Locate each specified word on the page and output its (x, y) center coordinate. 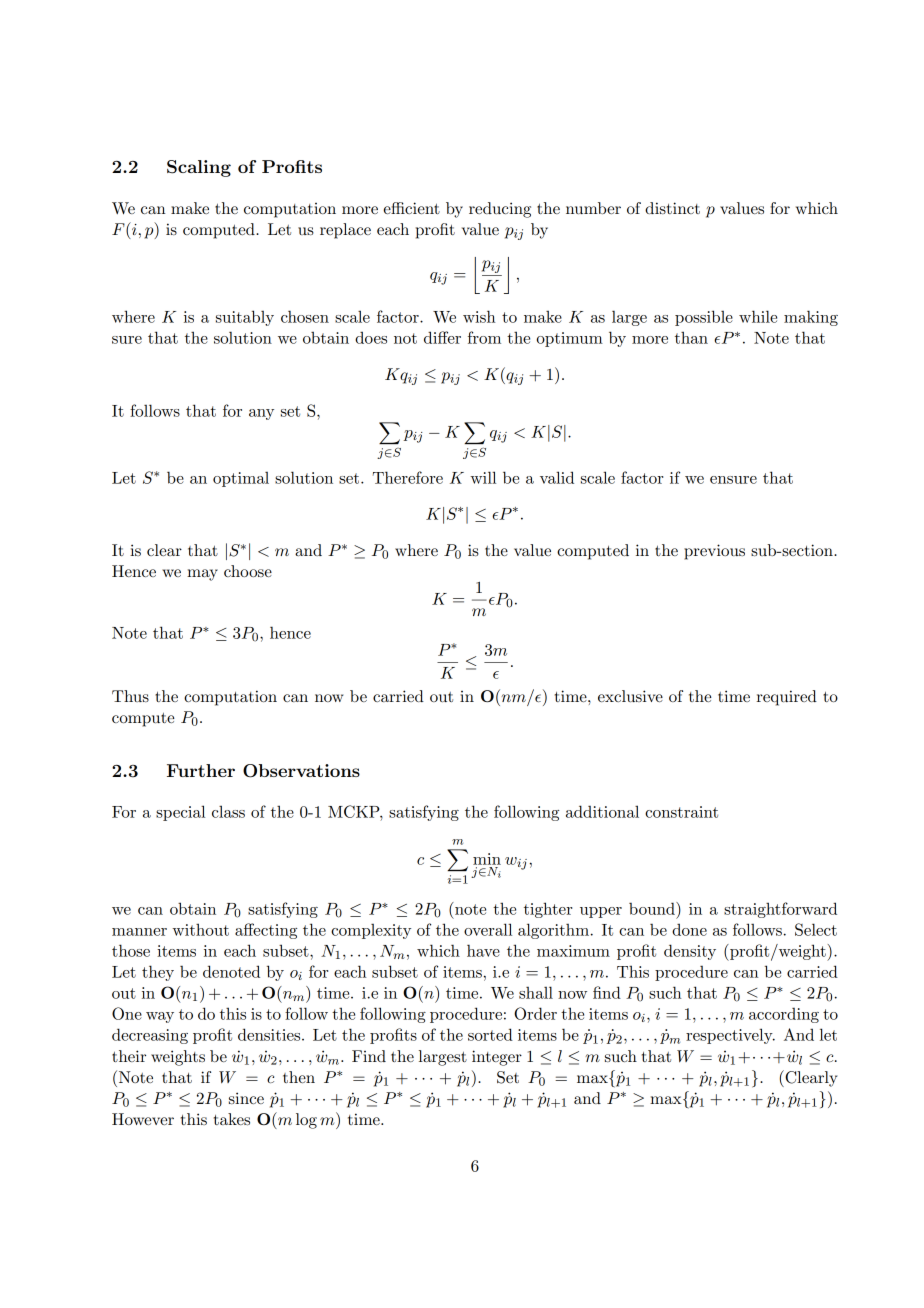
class (228, 811)
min (487, 859)
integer (497, 1058)
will (483, 477)
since (246, 1098)
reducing (500, 210)
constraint (681, 812)
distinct (672, 208)
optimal (241, 479)
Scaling (199, 168)
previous (714, 552)
